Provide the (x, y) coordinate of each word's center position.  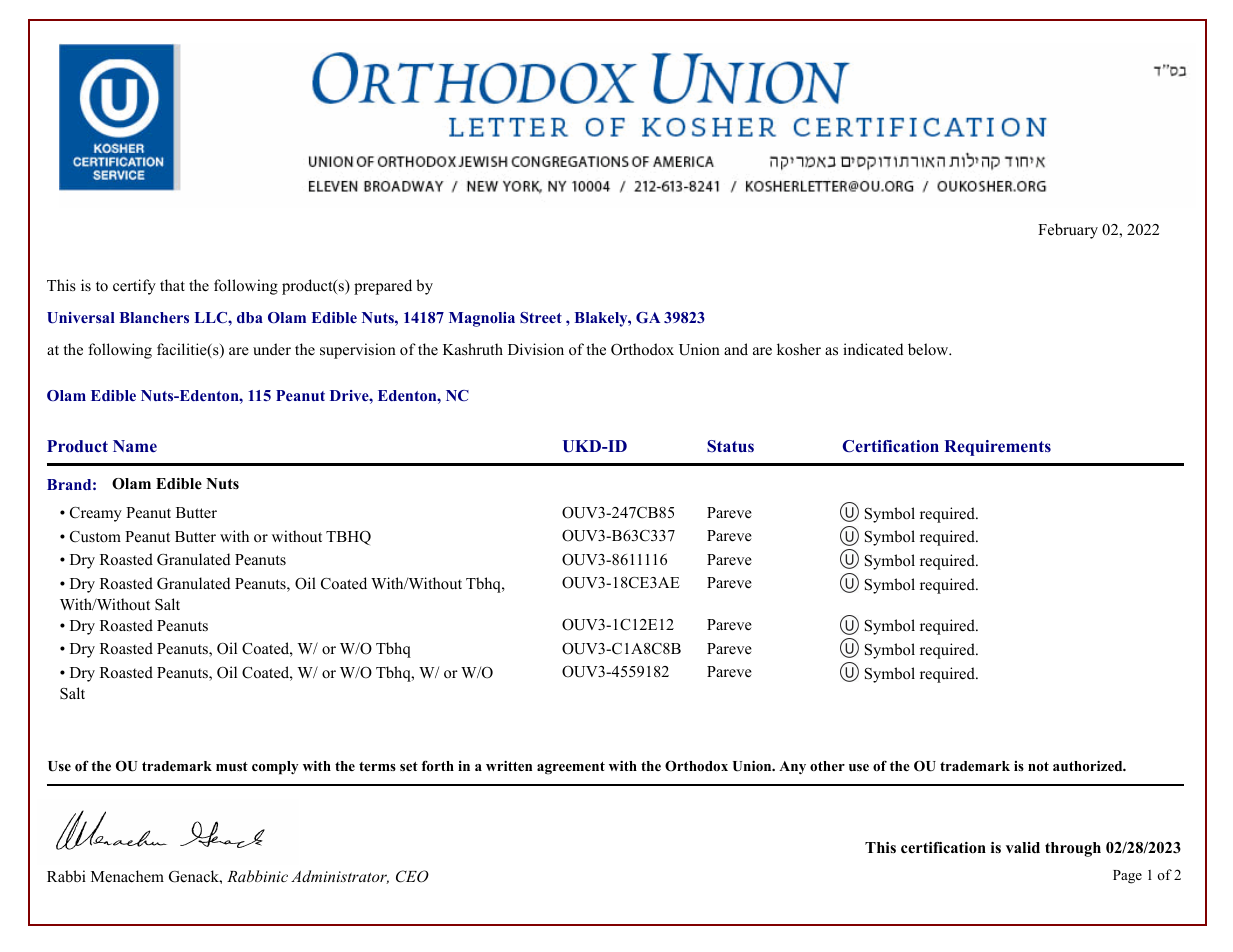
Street (541, 318)
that (172, 285)
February (1068, 231)
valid (1023, 847)
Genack (195, 876)
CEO (412, 876)
